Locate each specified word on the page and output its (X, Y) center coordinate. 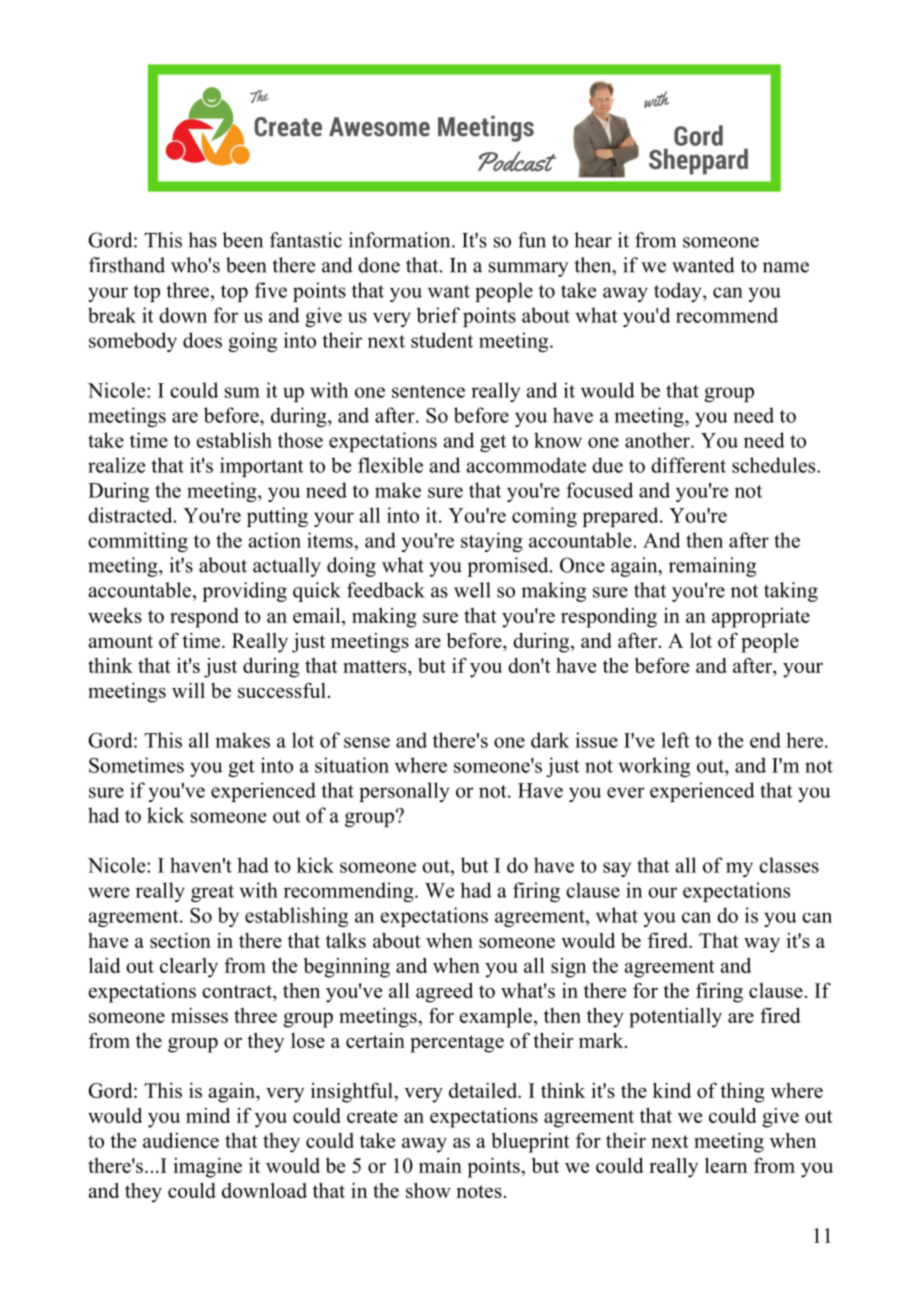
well (472, 590)
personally (404, 792)
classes (789, 865)
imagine (208, 1167)
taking (791, 592)
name (786, 267)
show (428, 1190)
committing (138, 542)
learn (726, 1165)
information (401, 240)
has (202, 240)
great (212, 893)
